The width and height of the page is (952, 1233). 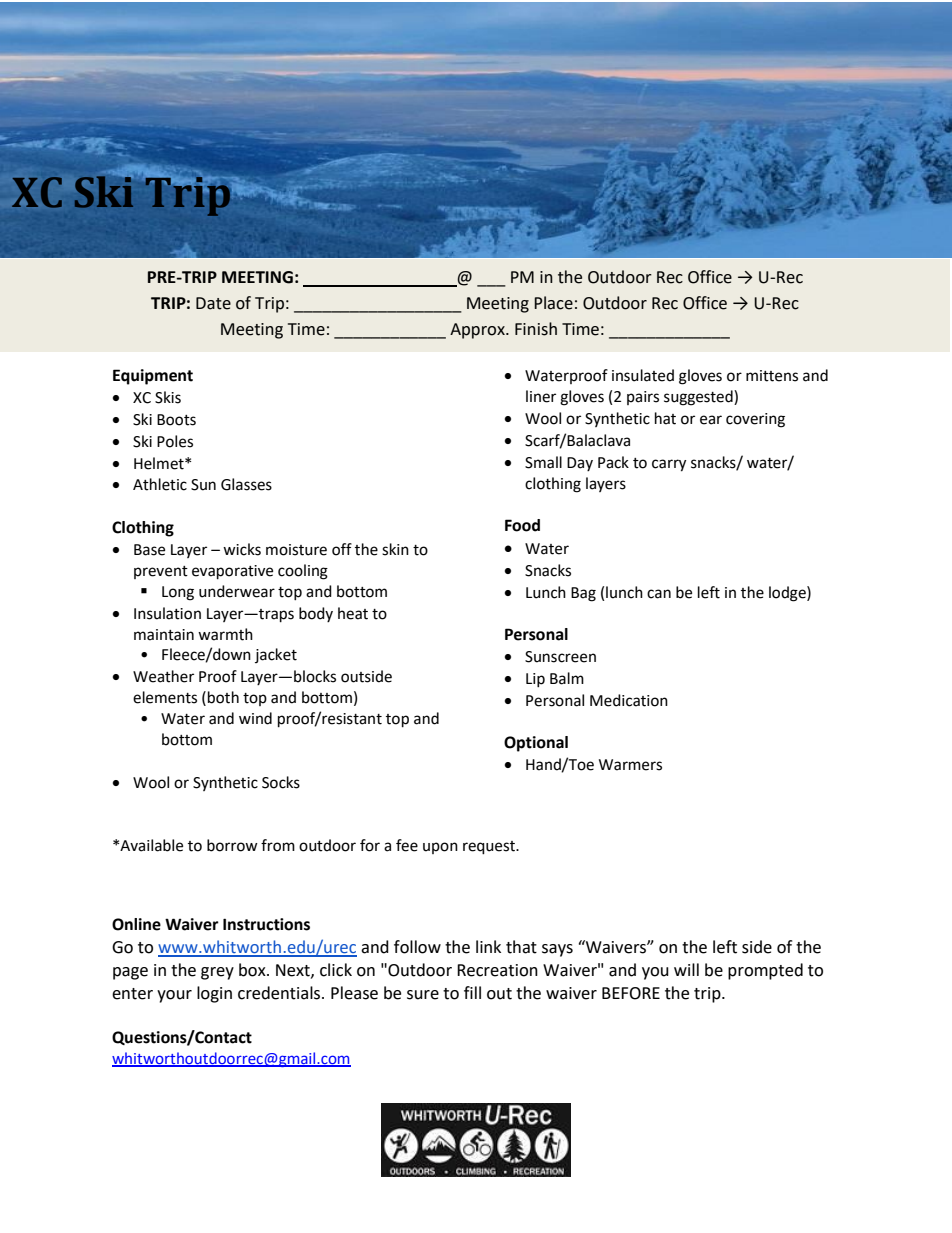 What do you see at coordinates (643, 375) in the page?
I see `insulated` at bounding box center [643, 375].
